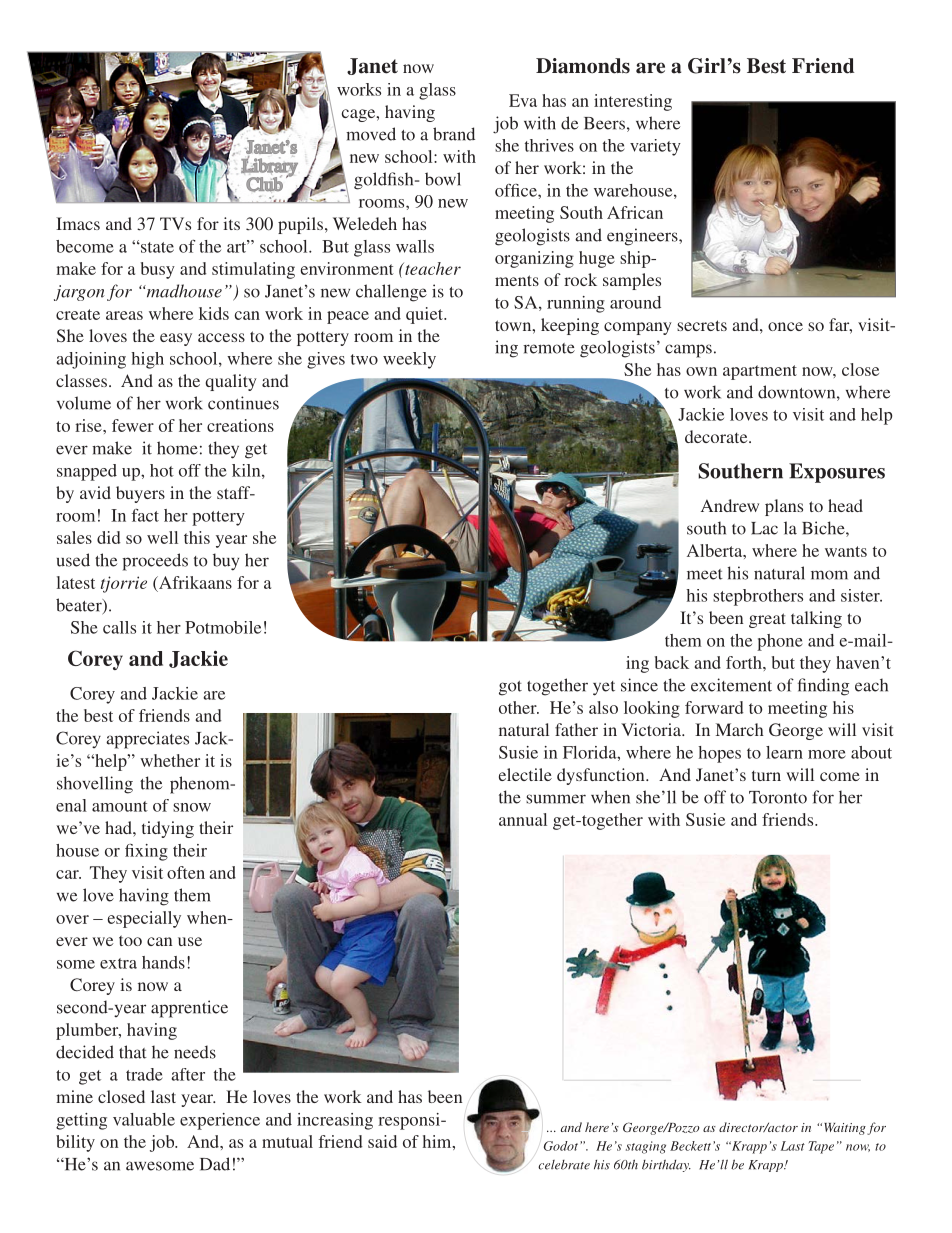 This screenshot has width=952, height=1233. I want to click on Library, so click(269, 167).
